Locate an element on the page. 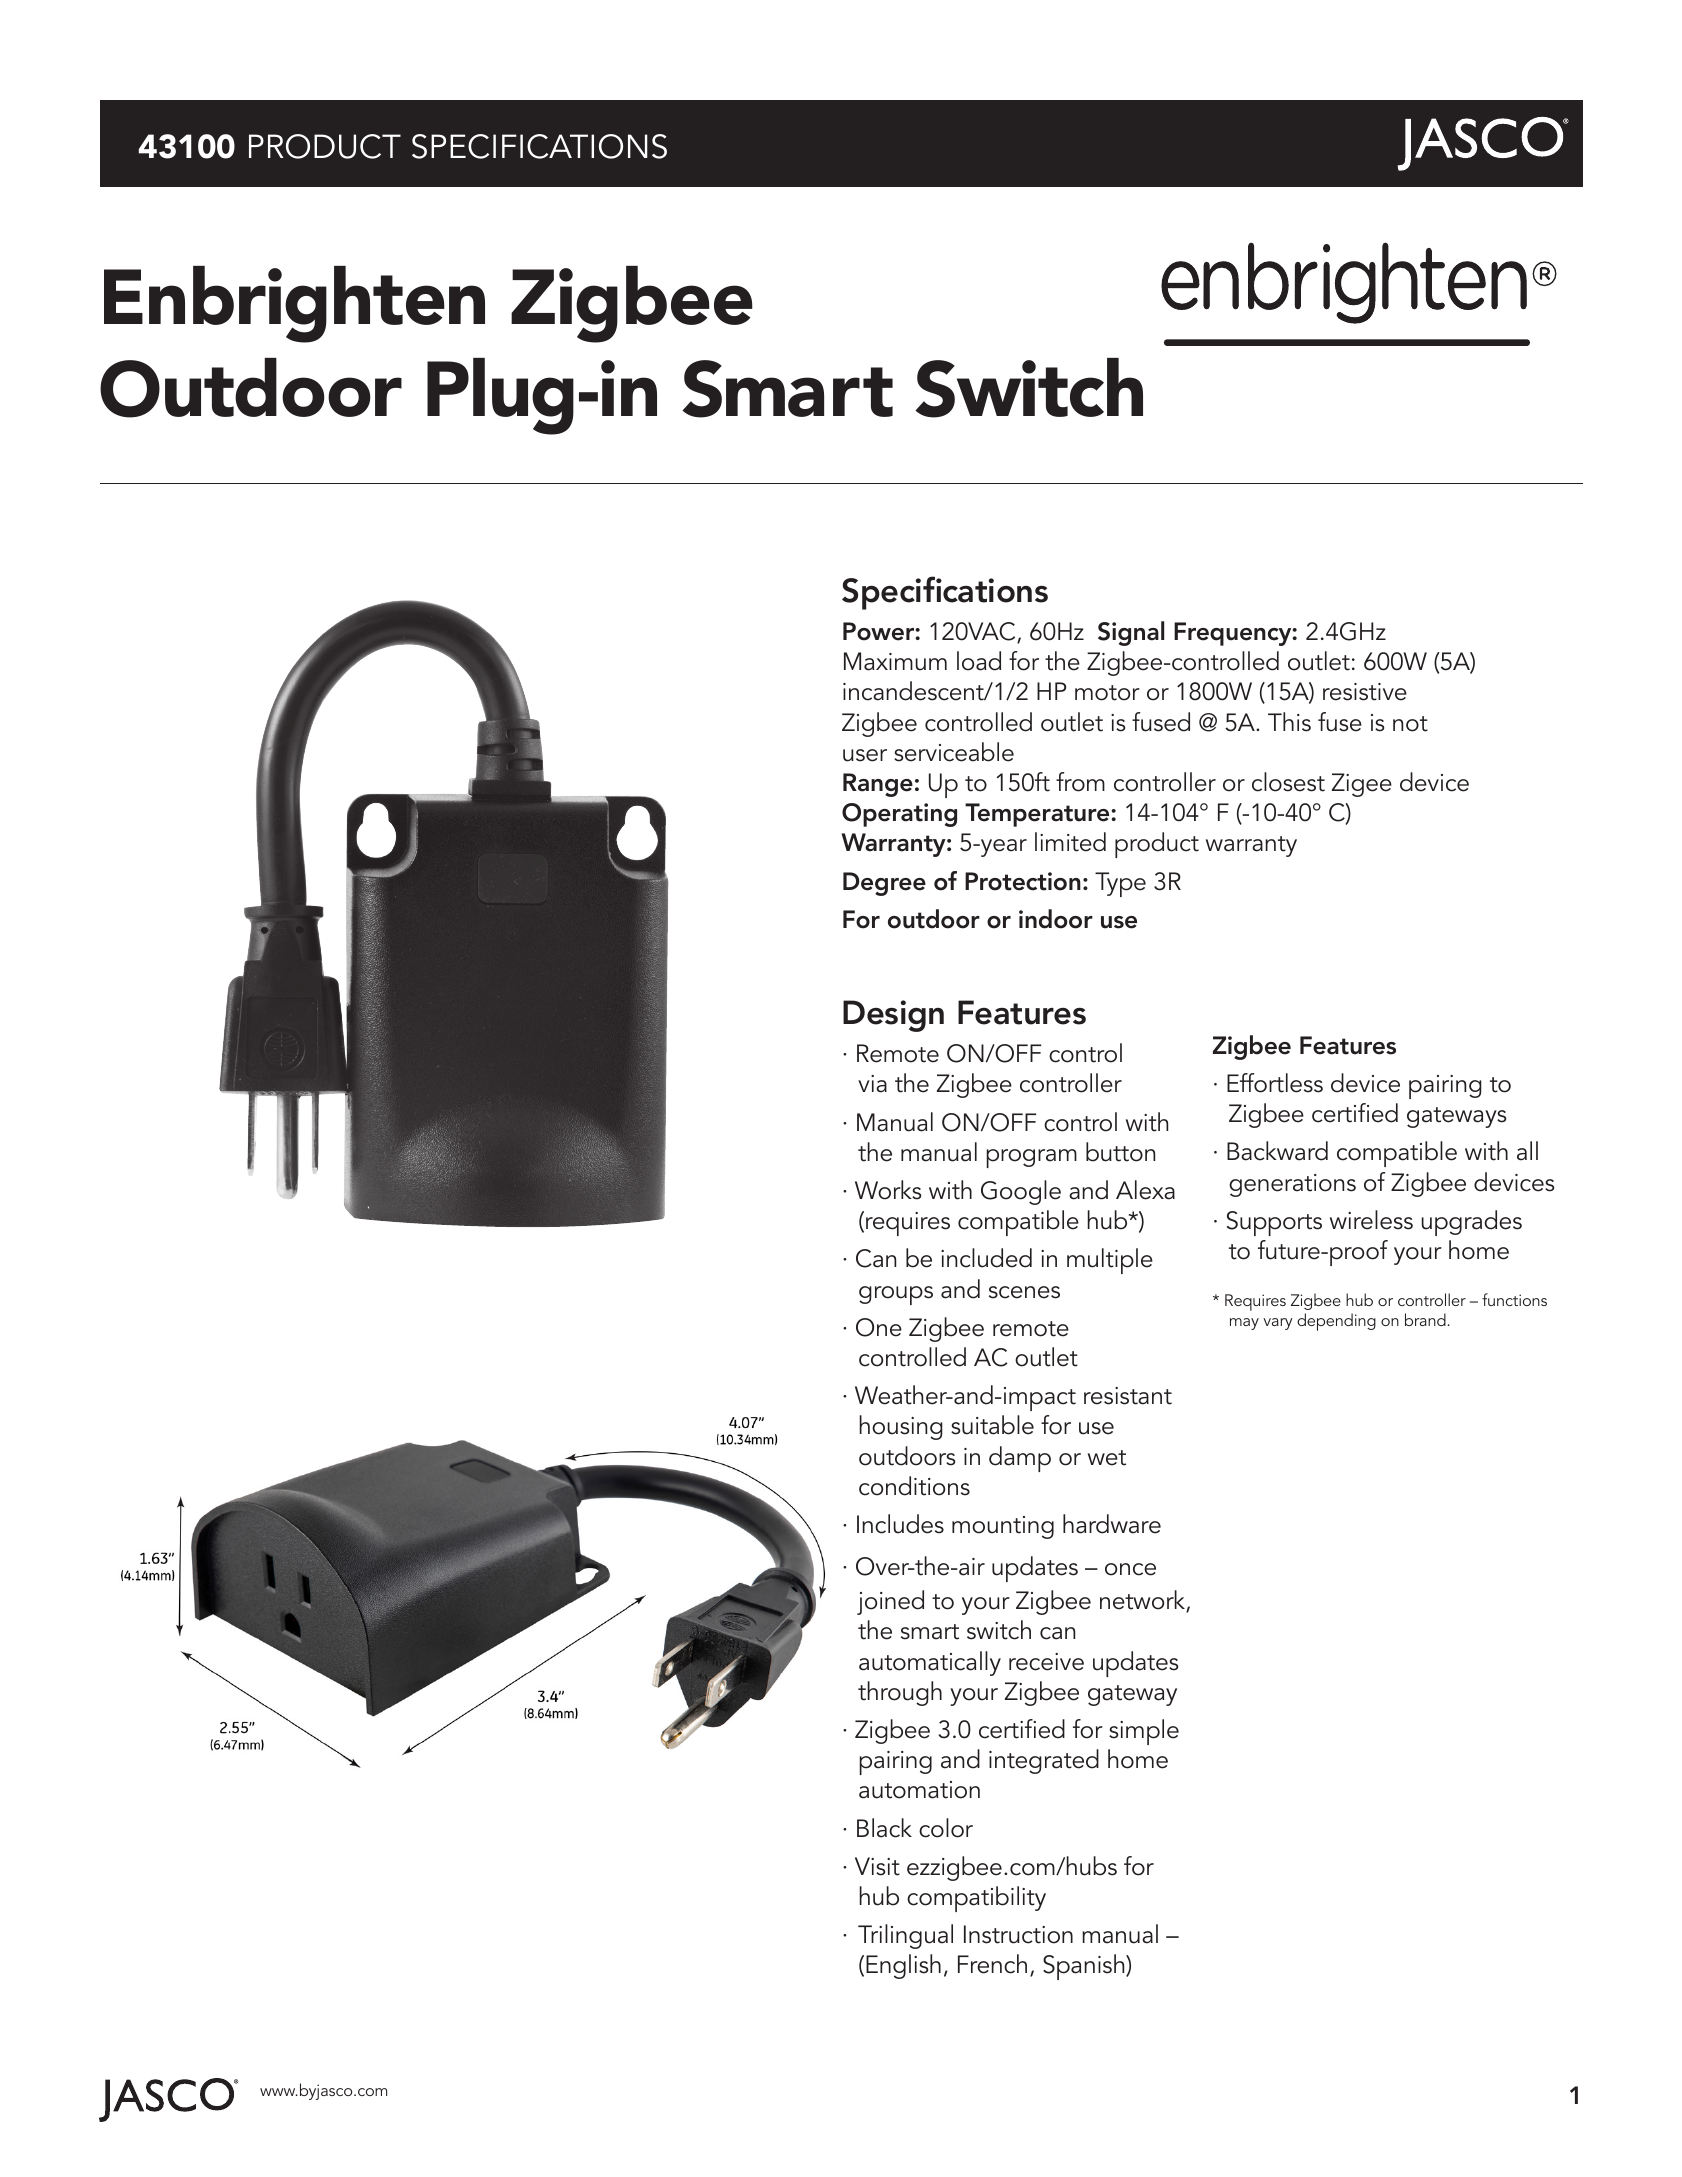 This document has height=2177, width=1682. Effortless is located at coordinates (1275, 1083).
